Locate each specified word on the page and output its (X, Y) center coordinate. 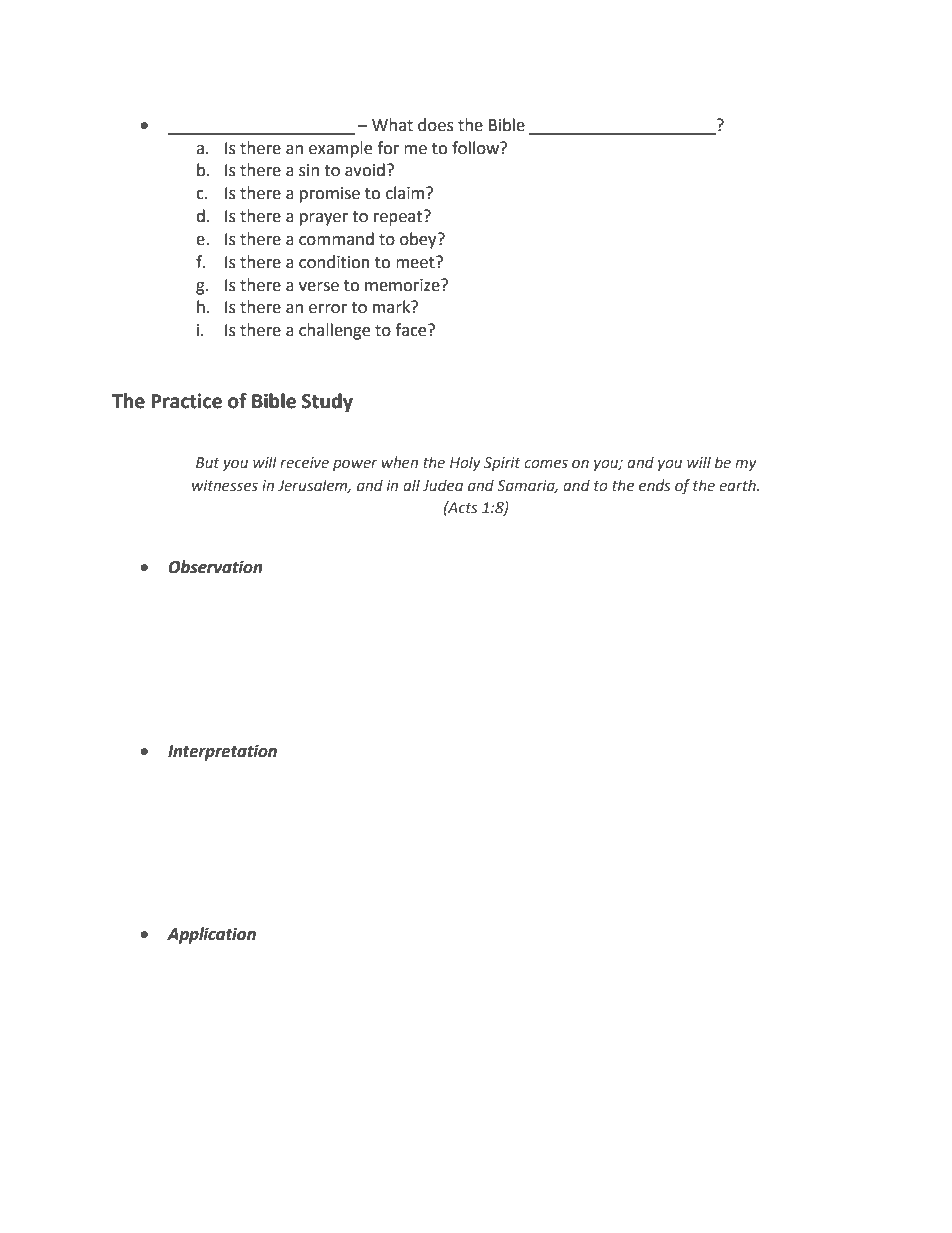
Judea (443, 485)
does (436, 125)
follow (476, 148)
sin (309, 170)
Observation (215, 567)
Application (211, 935)
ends (655, 485)
